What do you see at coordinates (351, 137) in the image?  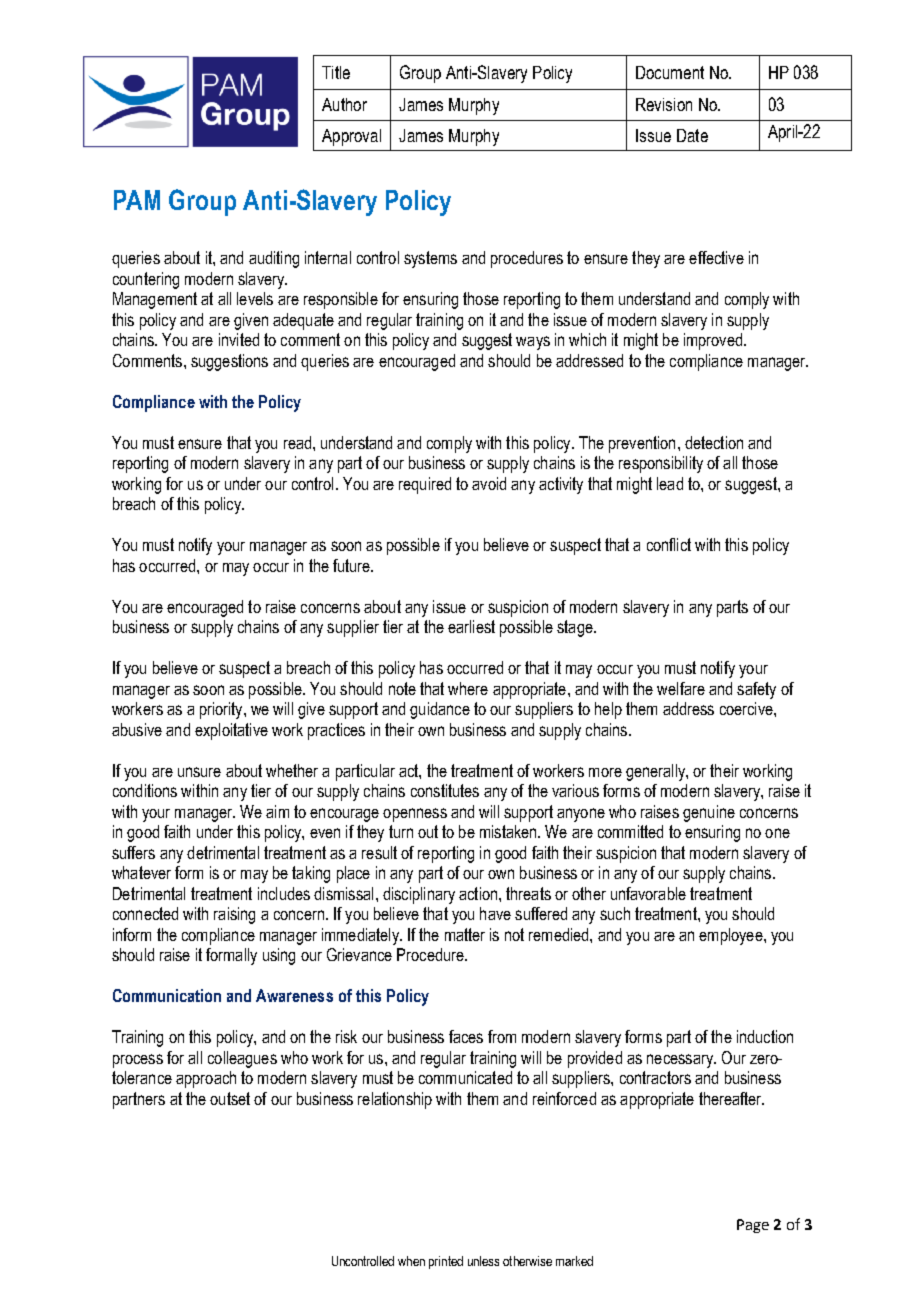 I see `Approval` at bounding box center [351, 137].
